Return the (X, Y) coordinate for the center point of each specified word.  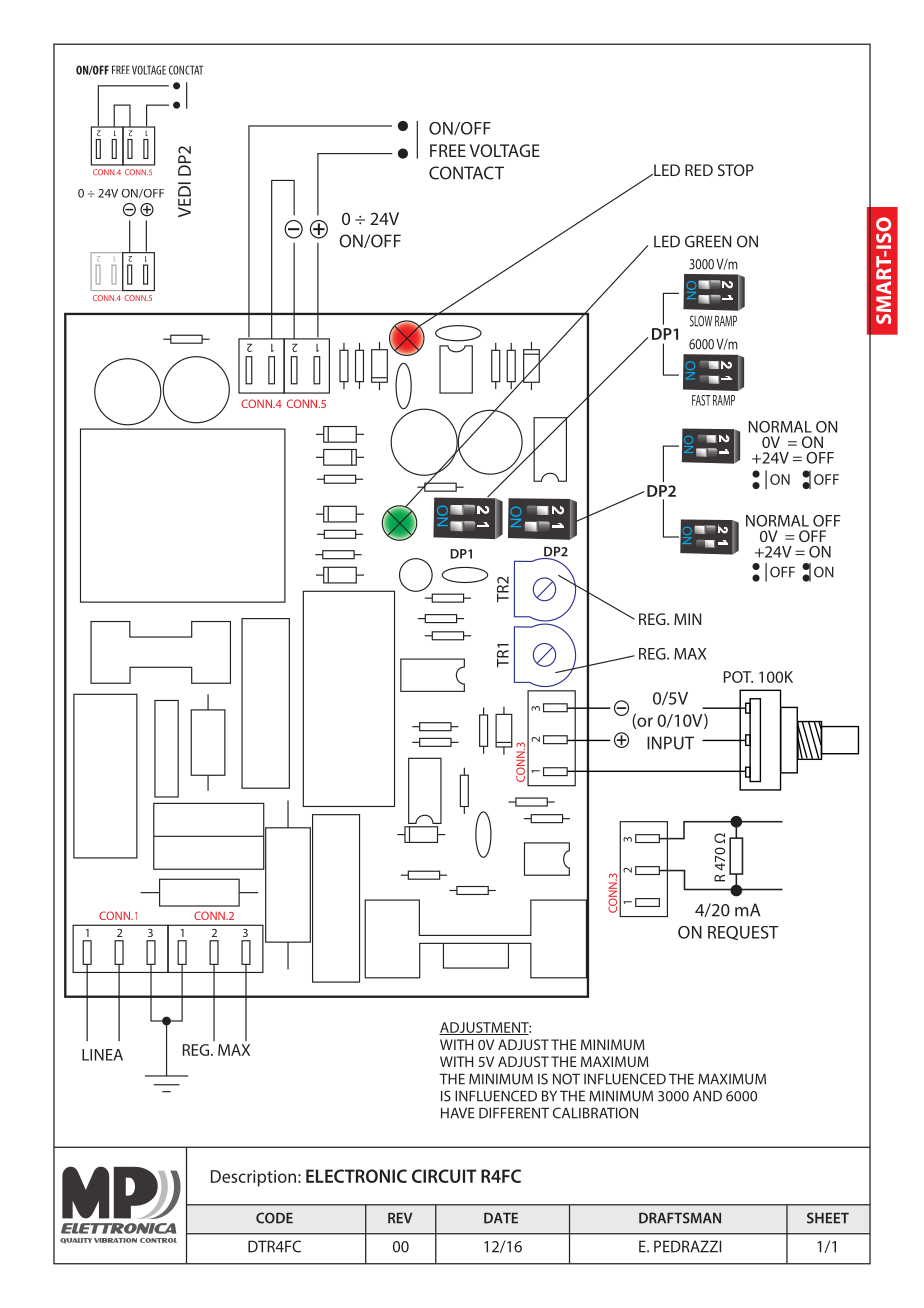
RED (699, 170)
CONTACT (466, 173)
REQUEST (743, 933)
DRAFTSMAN (680, 1218)
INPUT (670, 743)
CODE (274, 1218)
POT (738, 677)
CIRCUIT (444, 1176)
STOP (736, 170)
